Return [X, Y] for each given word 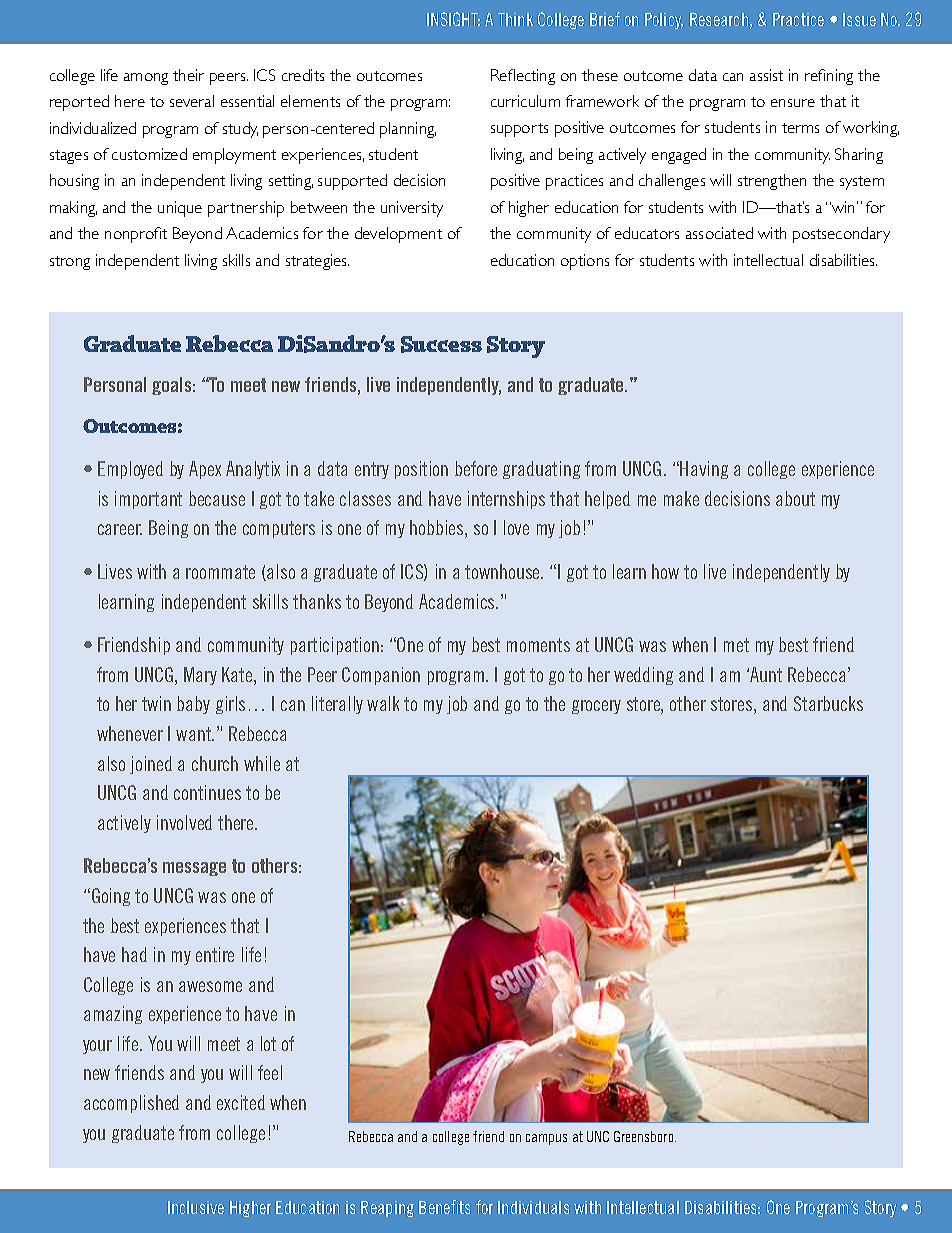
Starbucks [828, 703]
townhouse [504, 571]
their [188, 75]
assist [766, 75]
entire [215, 954]
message [194, 869]
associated [719, 233]
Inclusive [196, 1207]
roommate [220, 572]
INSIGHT [453, 19]
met [736, 645]
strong [70, 263]
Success [441, 344]
